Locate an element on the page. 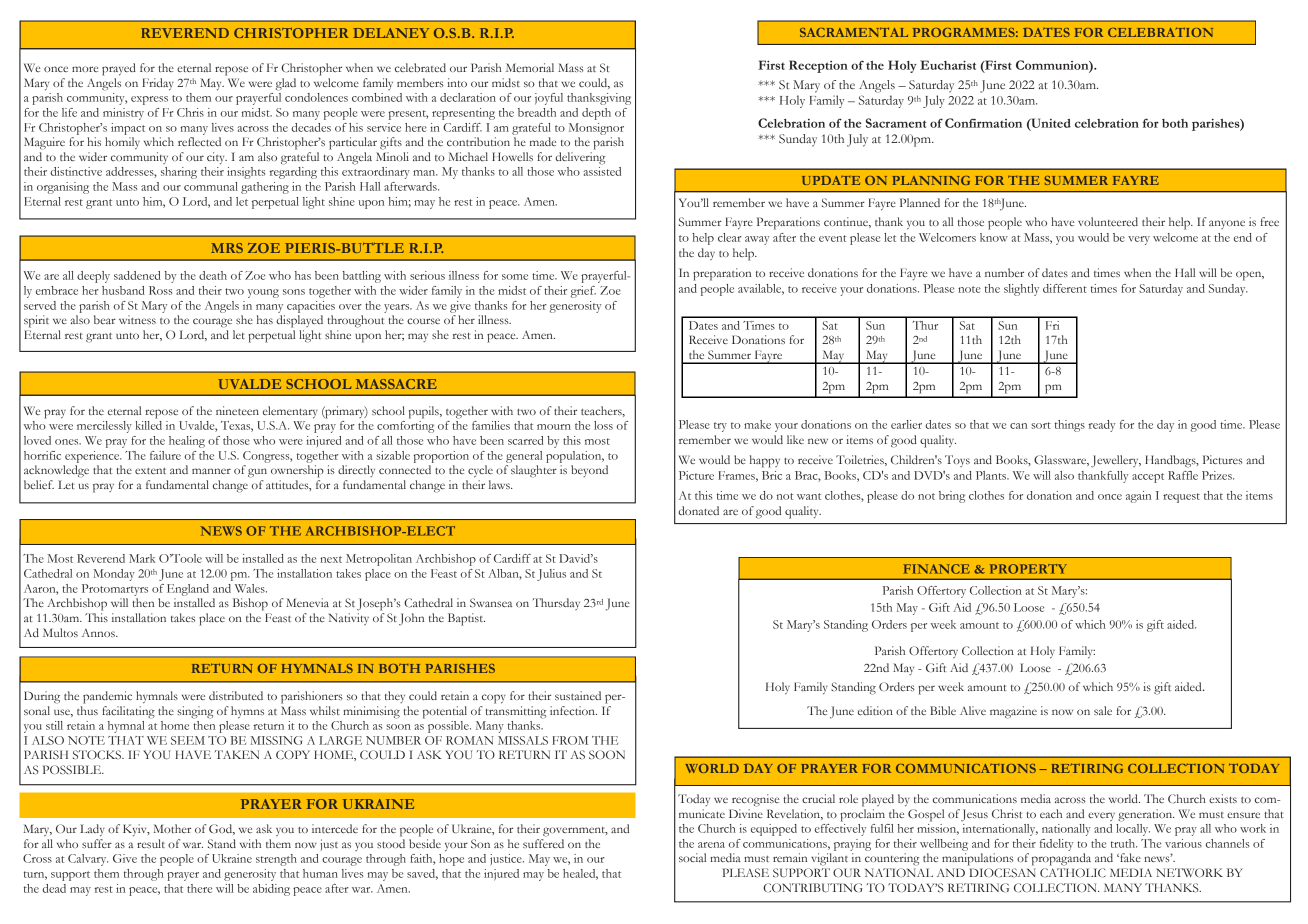  CATHOLIC is located at coordinates (1073, 872).
